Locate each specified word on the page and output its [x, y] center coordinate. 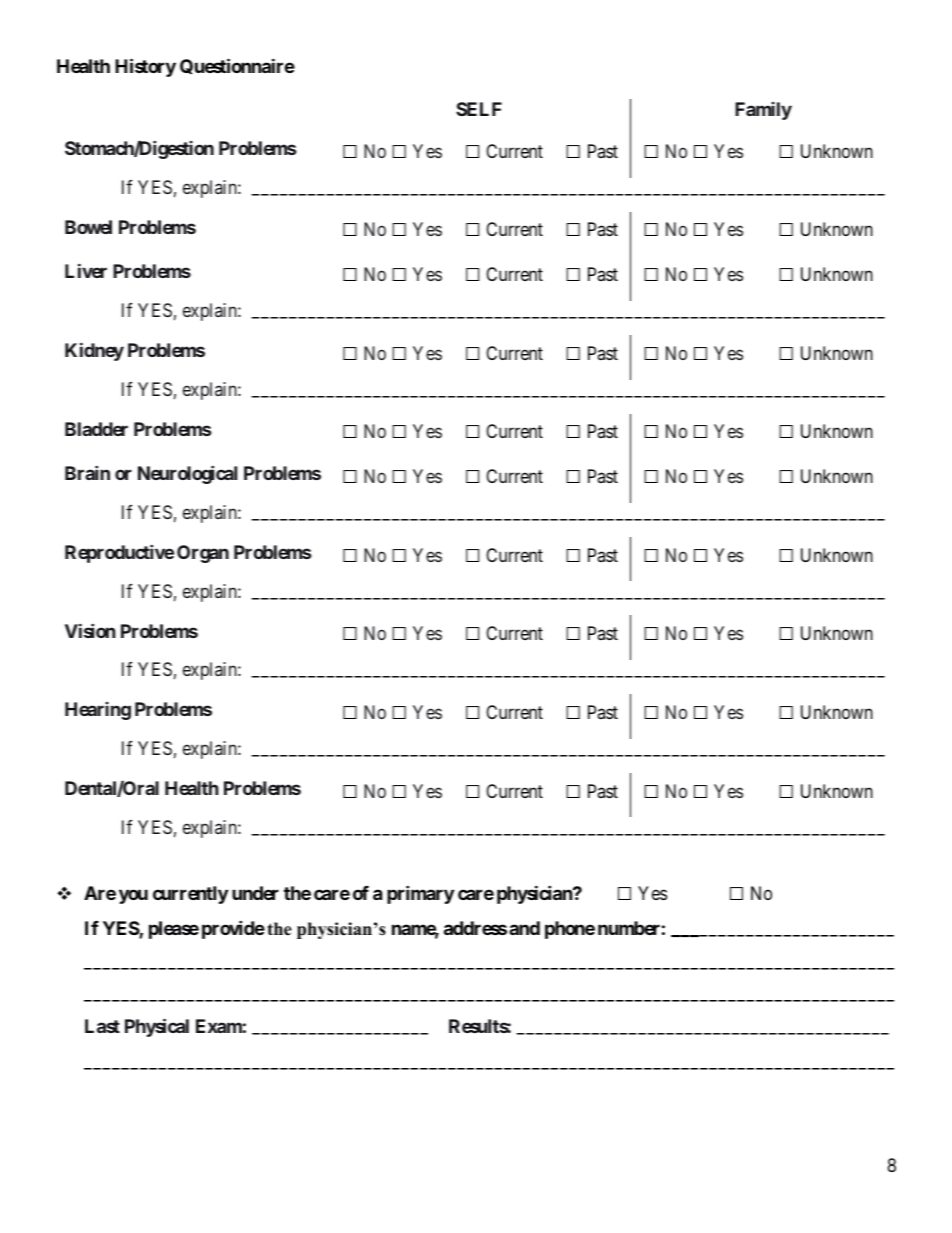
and [524, 928]
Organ [203, 554]
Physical [157, 1027]
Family [763, 111]
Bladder [96, 429]
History [145, 67]
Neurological [187, 475]
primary [420, 894]
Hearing [98, 711]
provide [233, 929]
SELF [479, 109]
